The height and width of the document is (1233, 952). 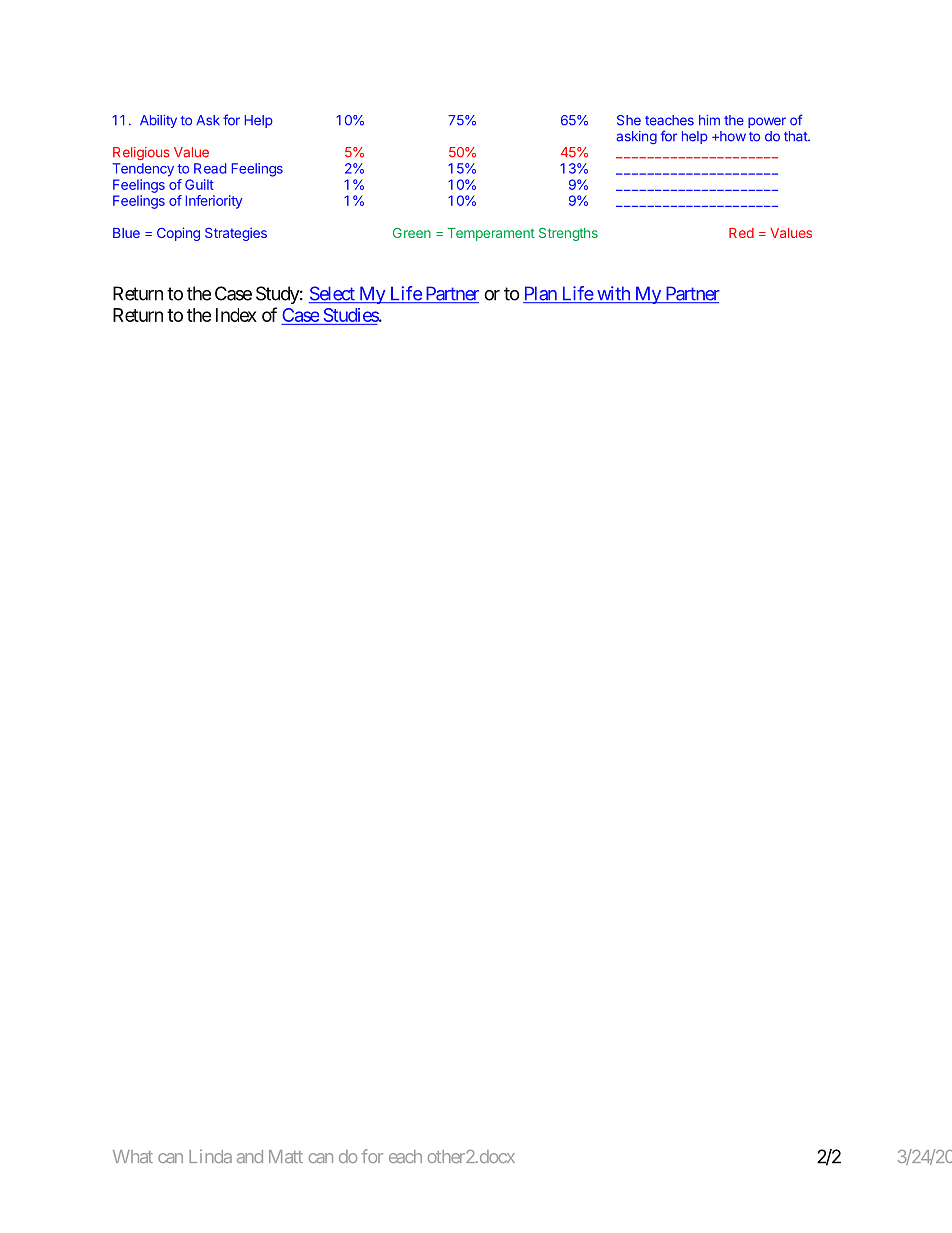 What do you see at coordinates (568, 234) in the document?
I see `Strengths` at bounding box center [568, 234].
